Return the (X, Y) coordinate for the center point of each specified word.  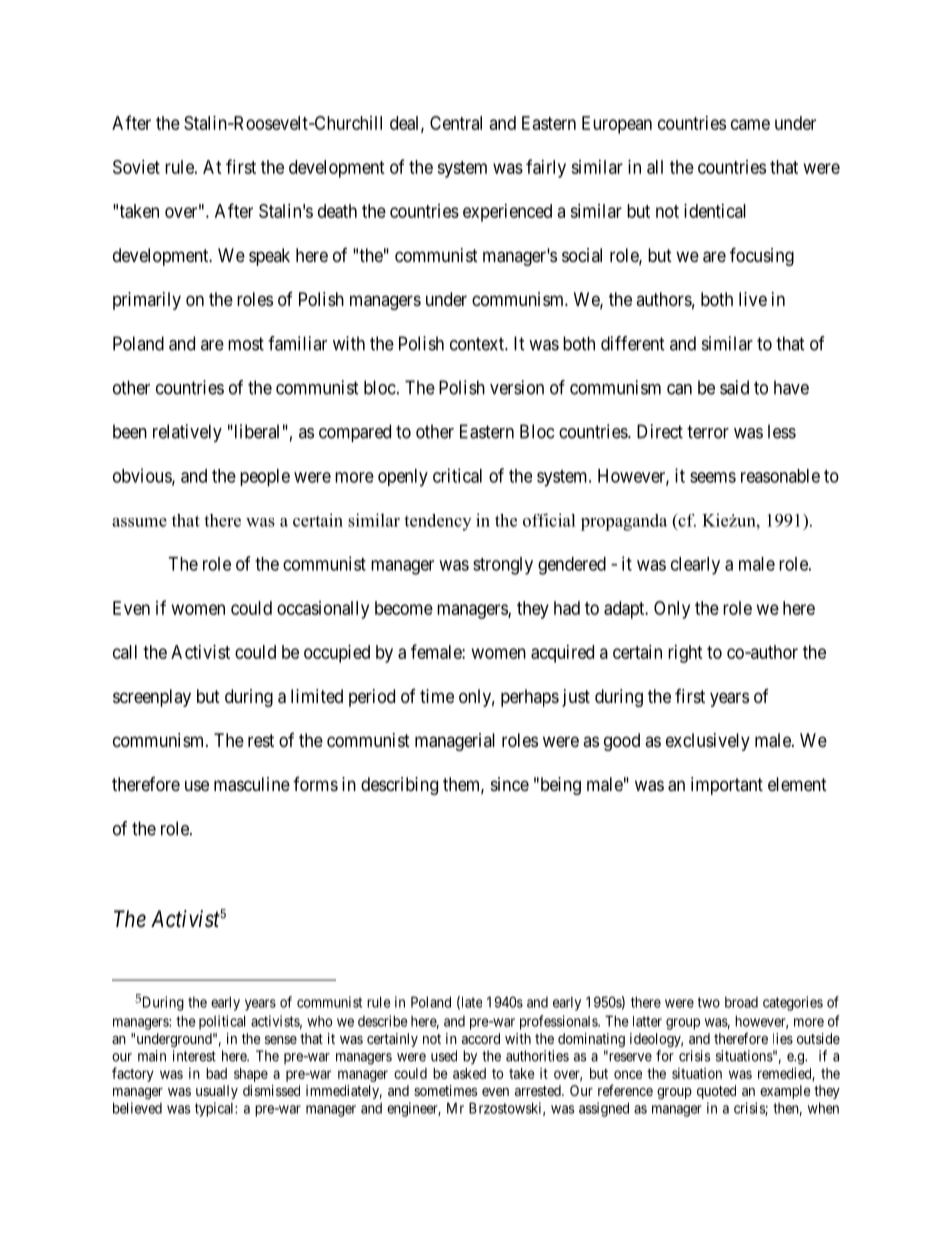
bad (216, 1073)
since (510, 784)
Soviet (136, 167)
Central (456, 123)
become (404, 608)
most (246, 344)
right (685, 654)
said (734, 387)
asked (469, 1073)
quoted (716, 1092)
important (727, 786)
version (517, 387)
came (750, 124)
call (125, 652)
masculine (252, 784)
